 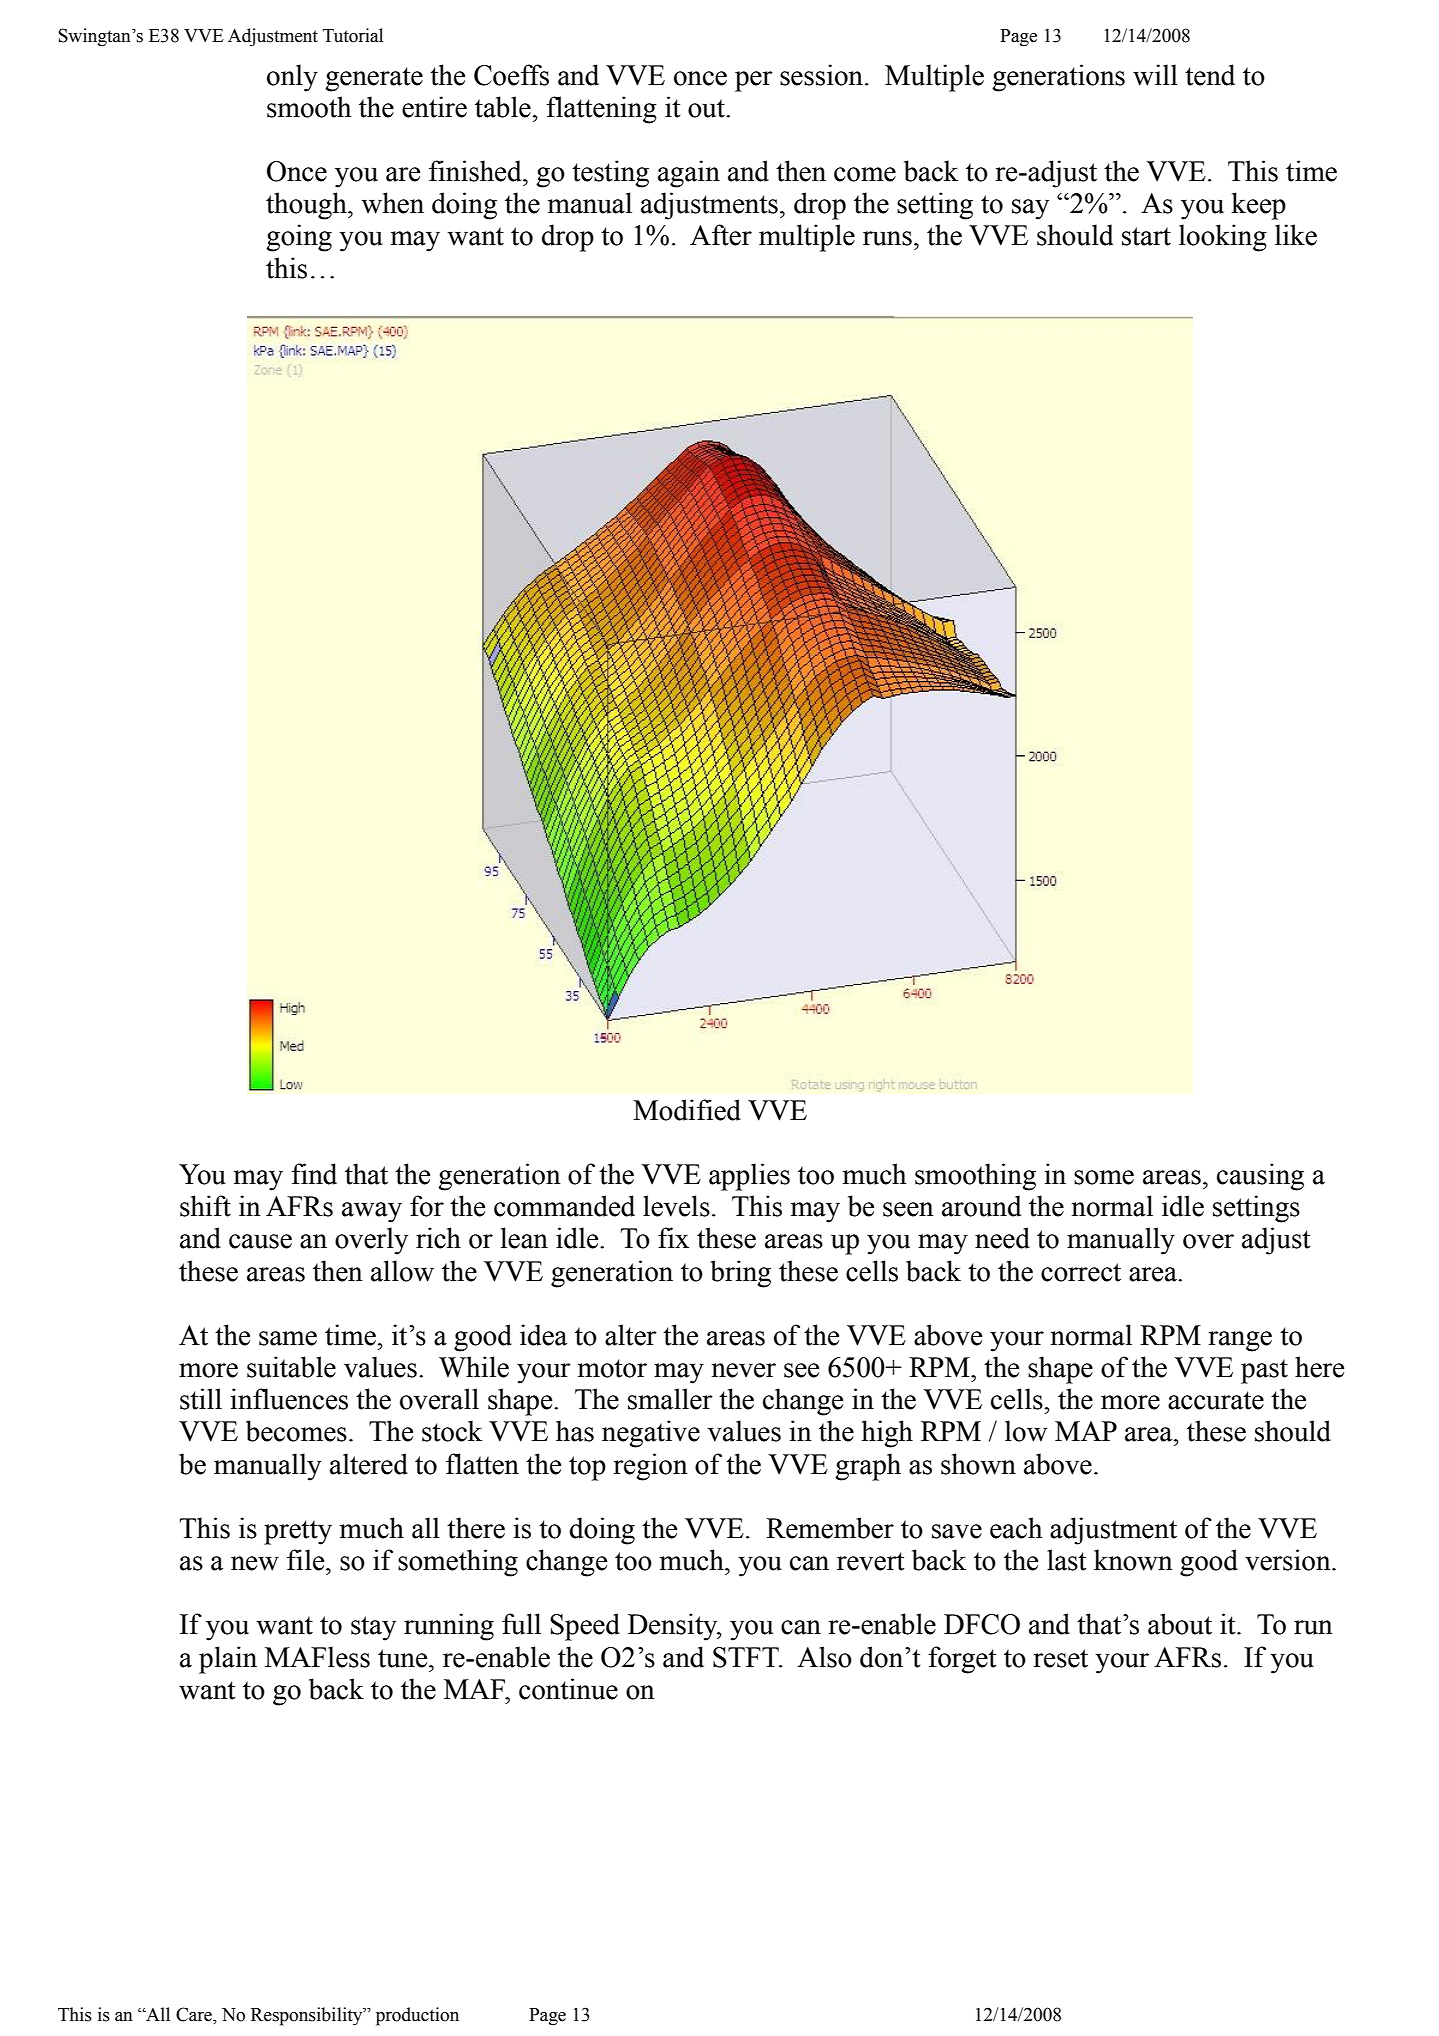 What do you see at coordinates (417, 2016) in the page?
I see `production` at bounding box center [417, 2016].
